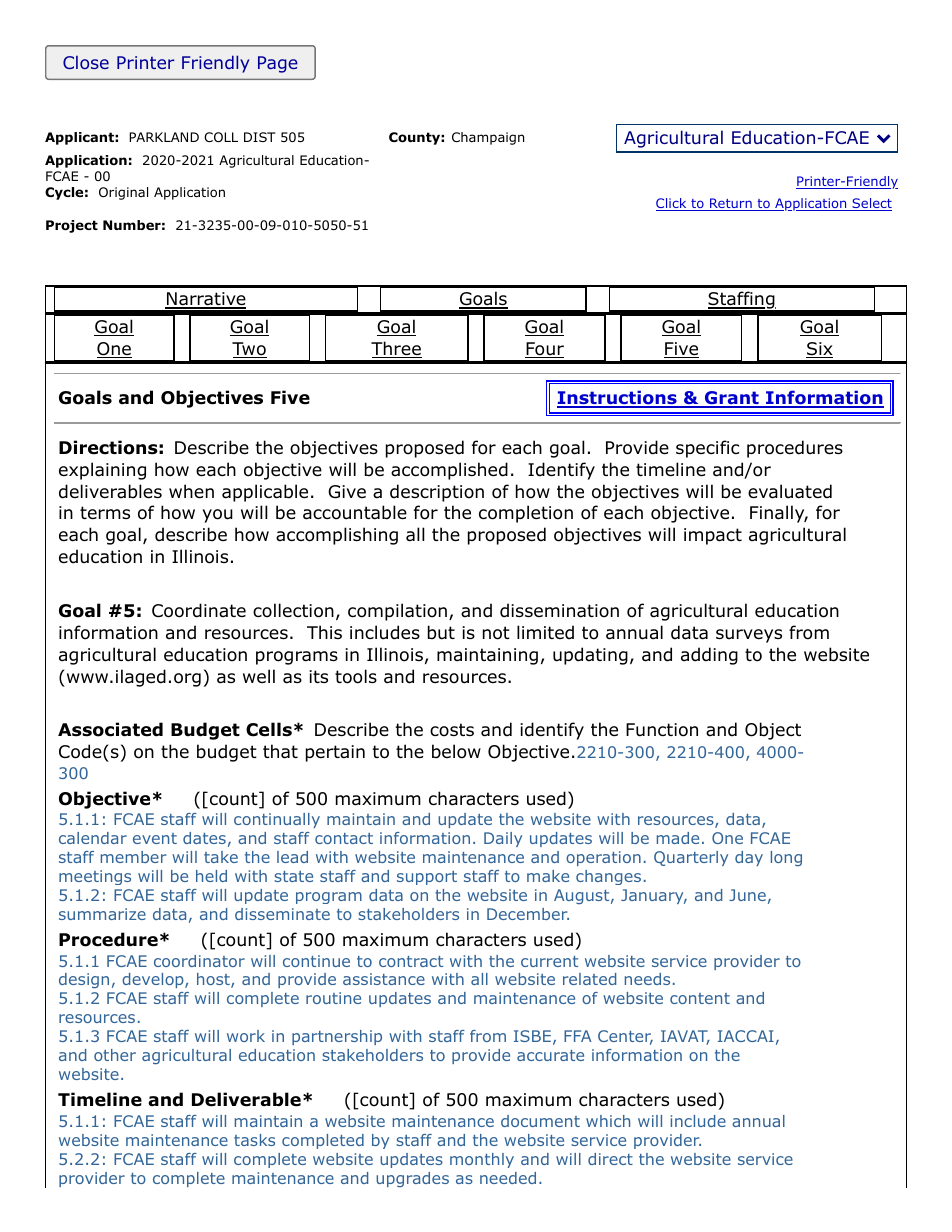 The width and height of the screenshot is (952, 1232). I want to click on tasks, so click(254, 1140).
